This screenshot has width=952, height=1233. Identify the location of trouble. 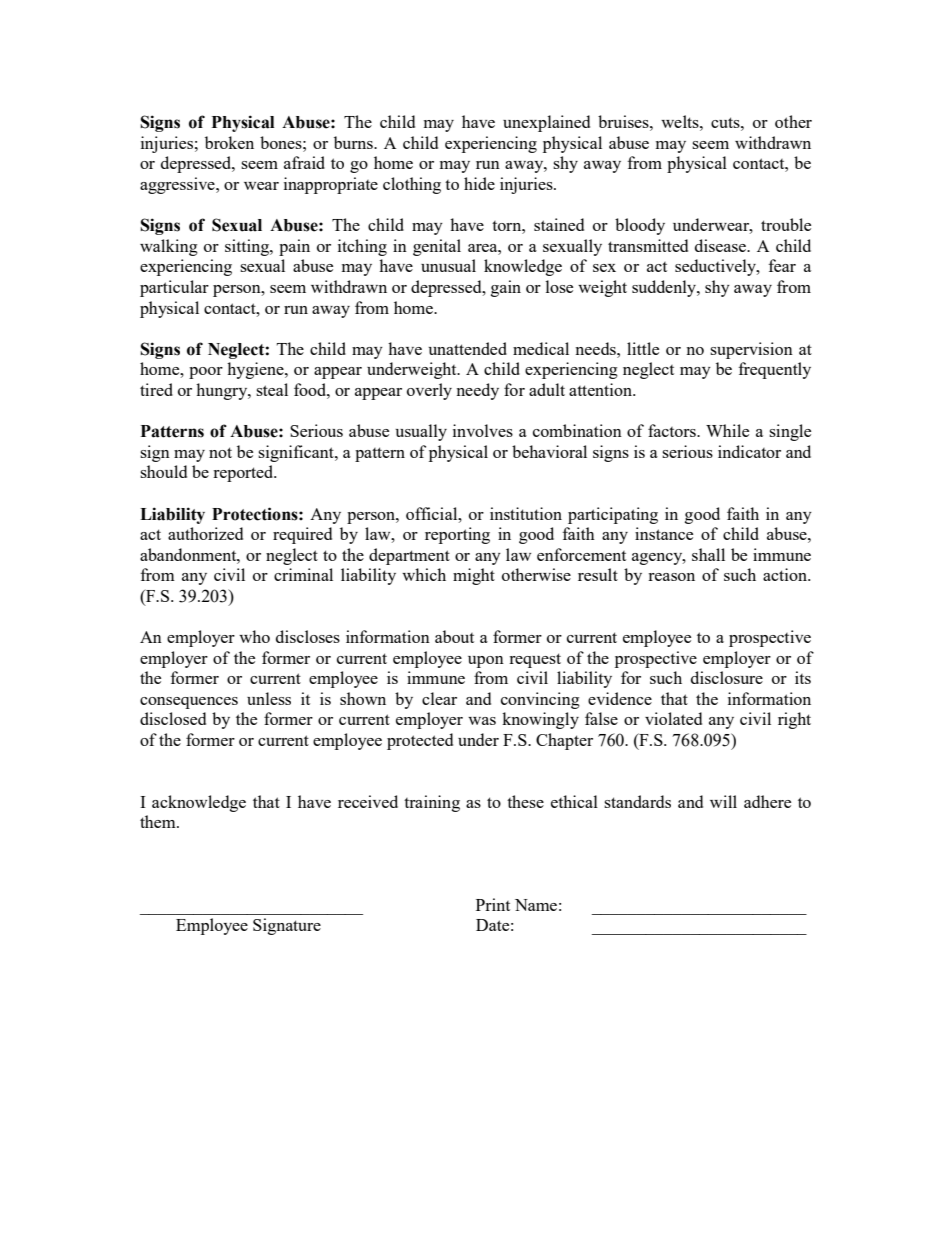
(786, 224).
